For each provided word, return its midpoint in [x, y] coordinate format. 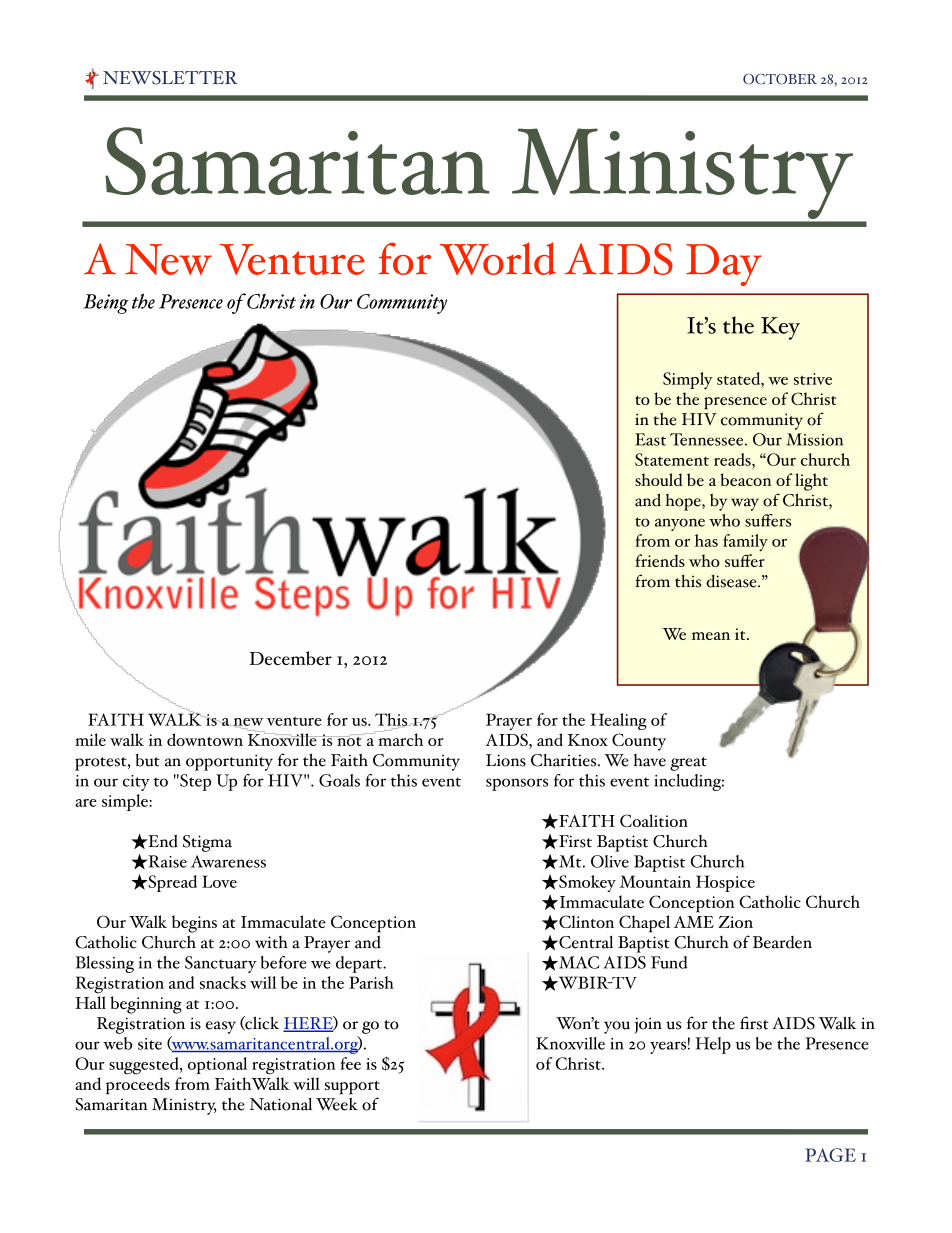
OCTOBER [780, 79]
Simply [688, 380]
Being [105, 304]
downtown [205, 739]
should [658, 479]
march [399, 738]
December [290, 658]
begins [194, 924]
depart [360, 964]
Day [724, 265]
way [745, 504]
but [147, 760]
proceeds [138, 1086]
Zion [735, 922]
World [498, 258]
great [688, 764]
